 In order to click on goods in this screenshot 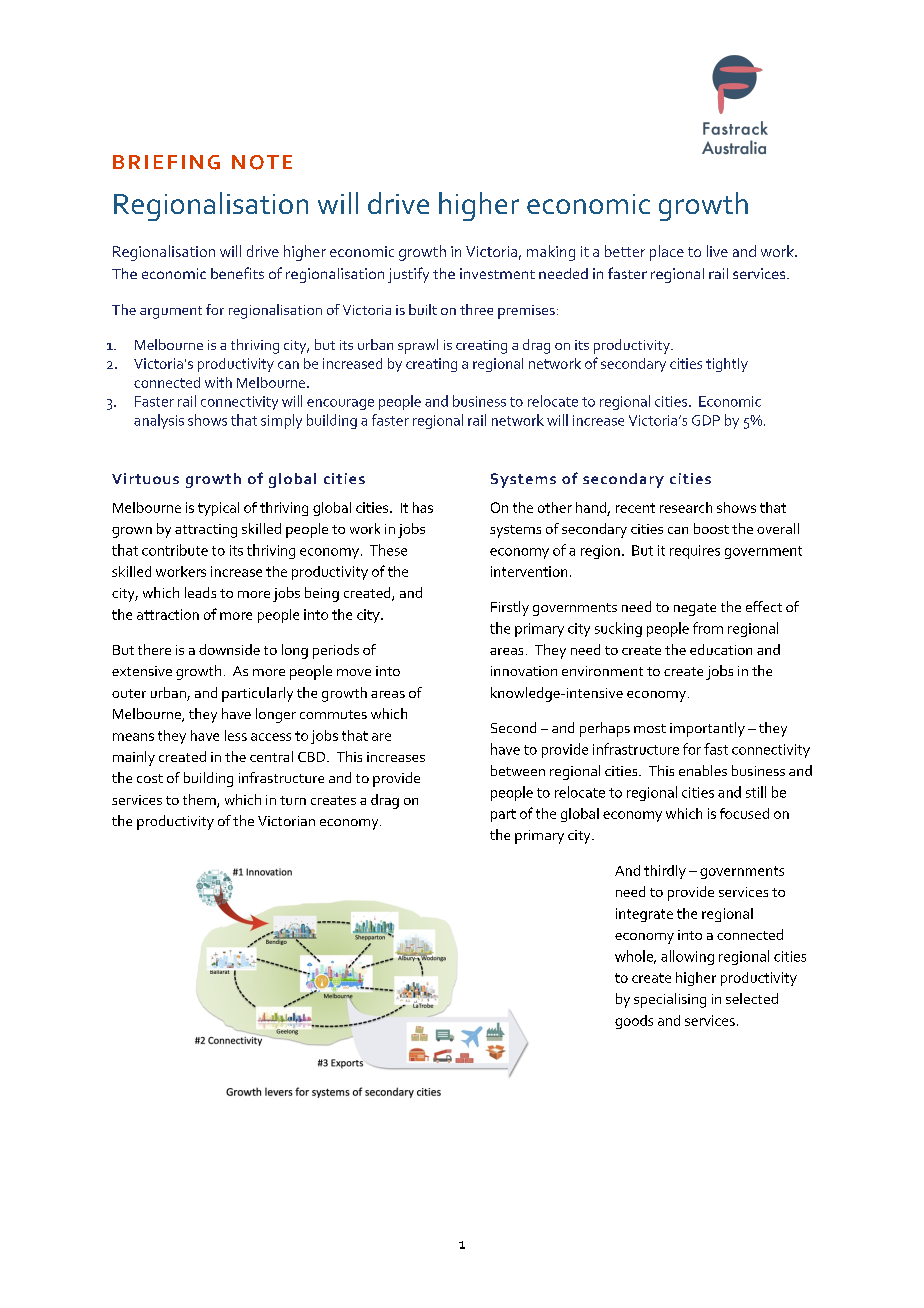, I will do `click(634, 1022)`.
